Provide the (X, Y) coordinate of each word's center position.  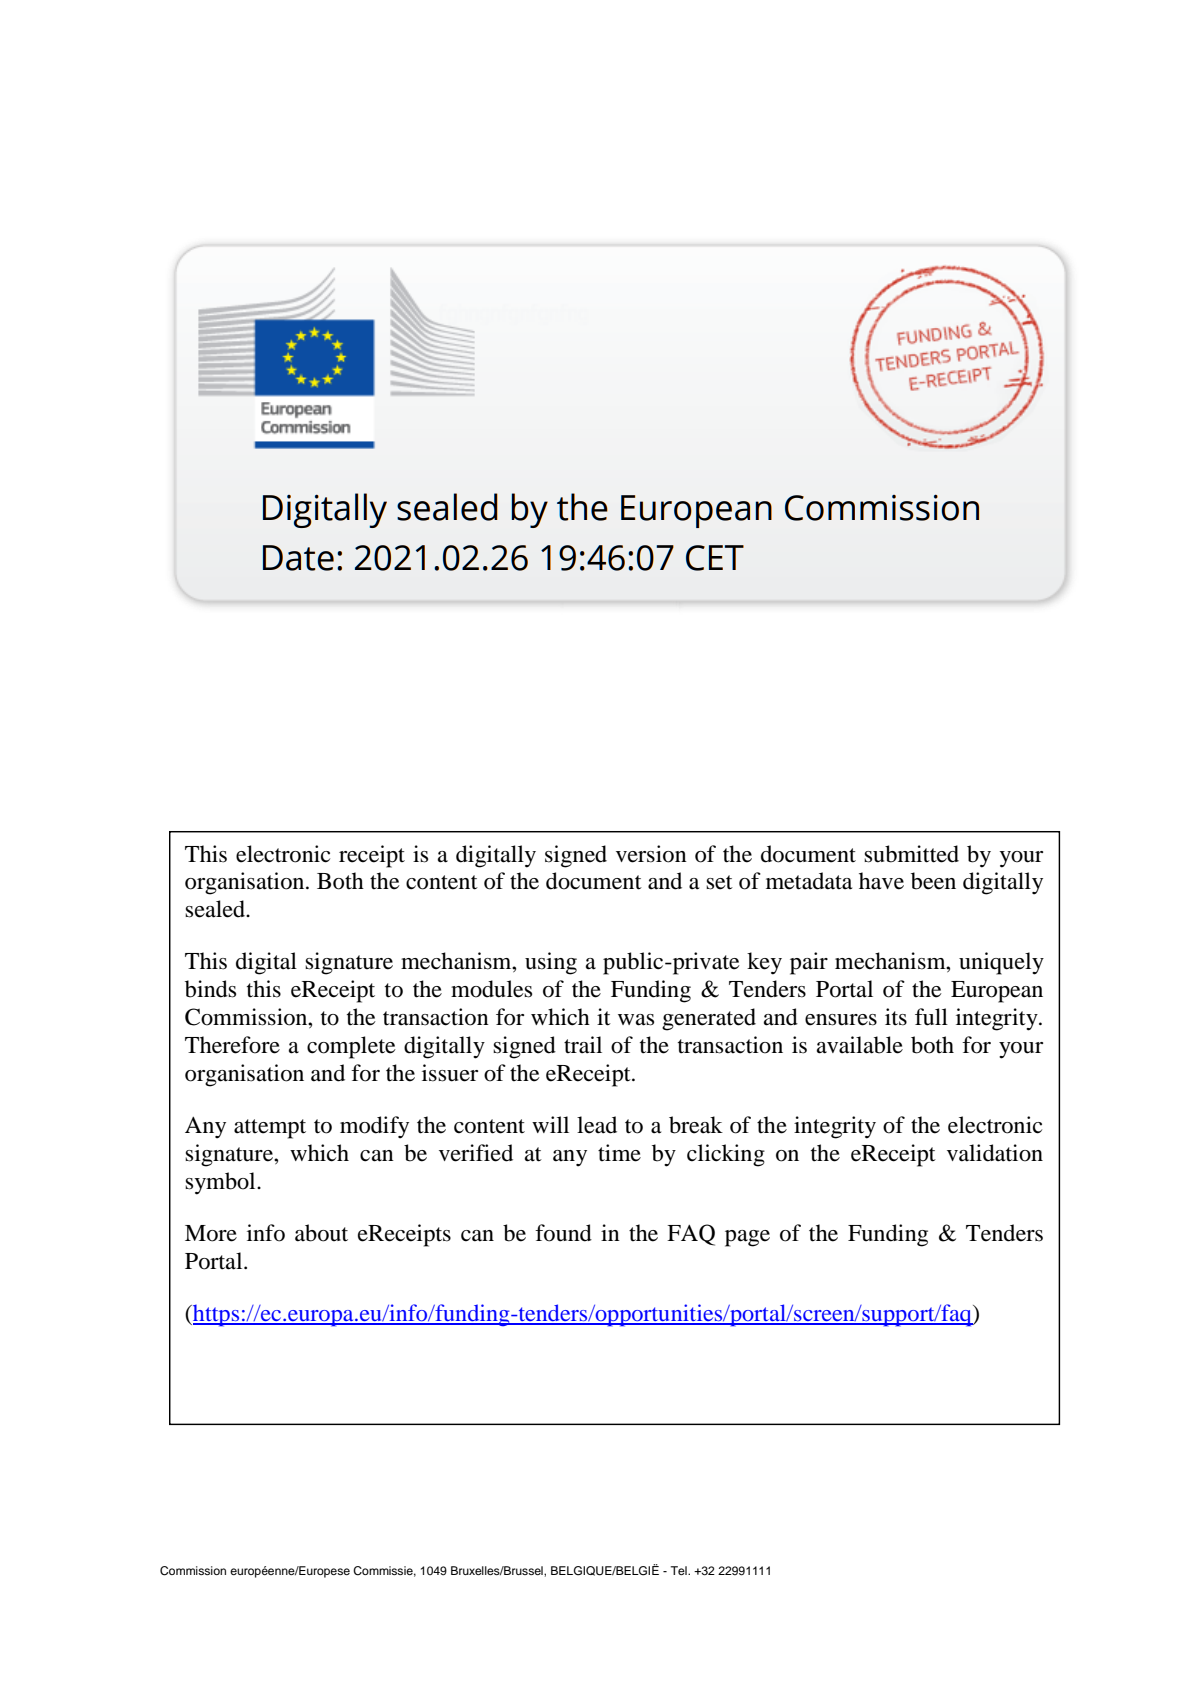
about (321, 1233)
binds (210, 989)
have (881, 881)
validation (995, 1153)
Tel (680, 1570)
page (747, 1238)
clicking (726, 1155)
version (651, 854)
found (563, 1233)
